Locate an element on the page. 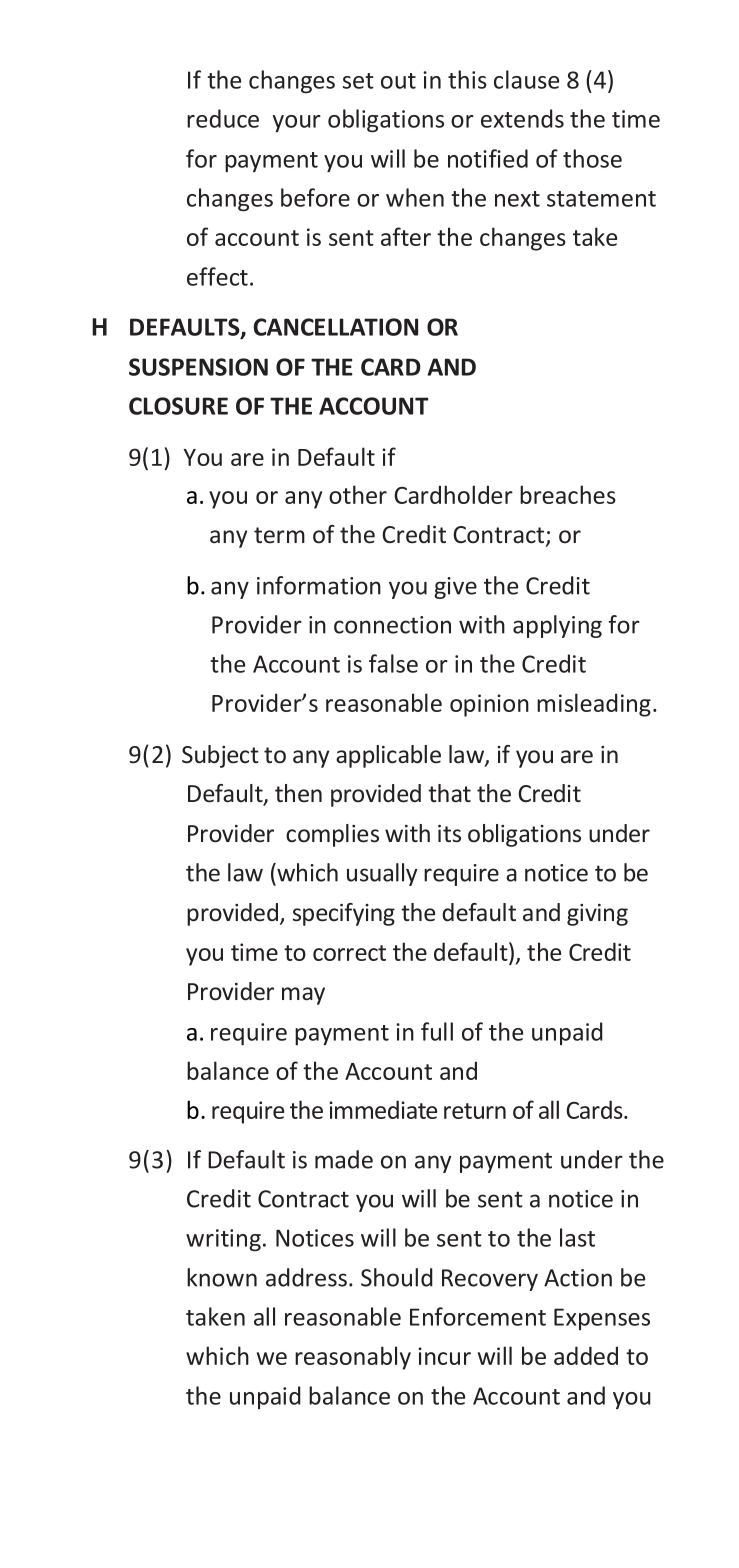 The width and height of the document is (739, 1568). other is located at coordinates (358, 494).
